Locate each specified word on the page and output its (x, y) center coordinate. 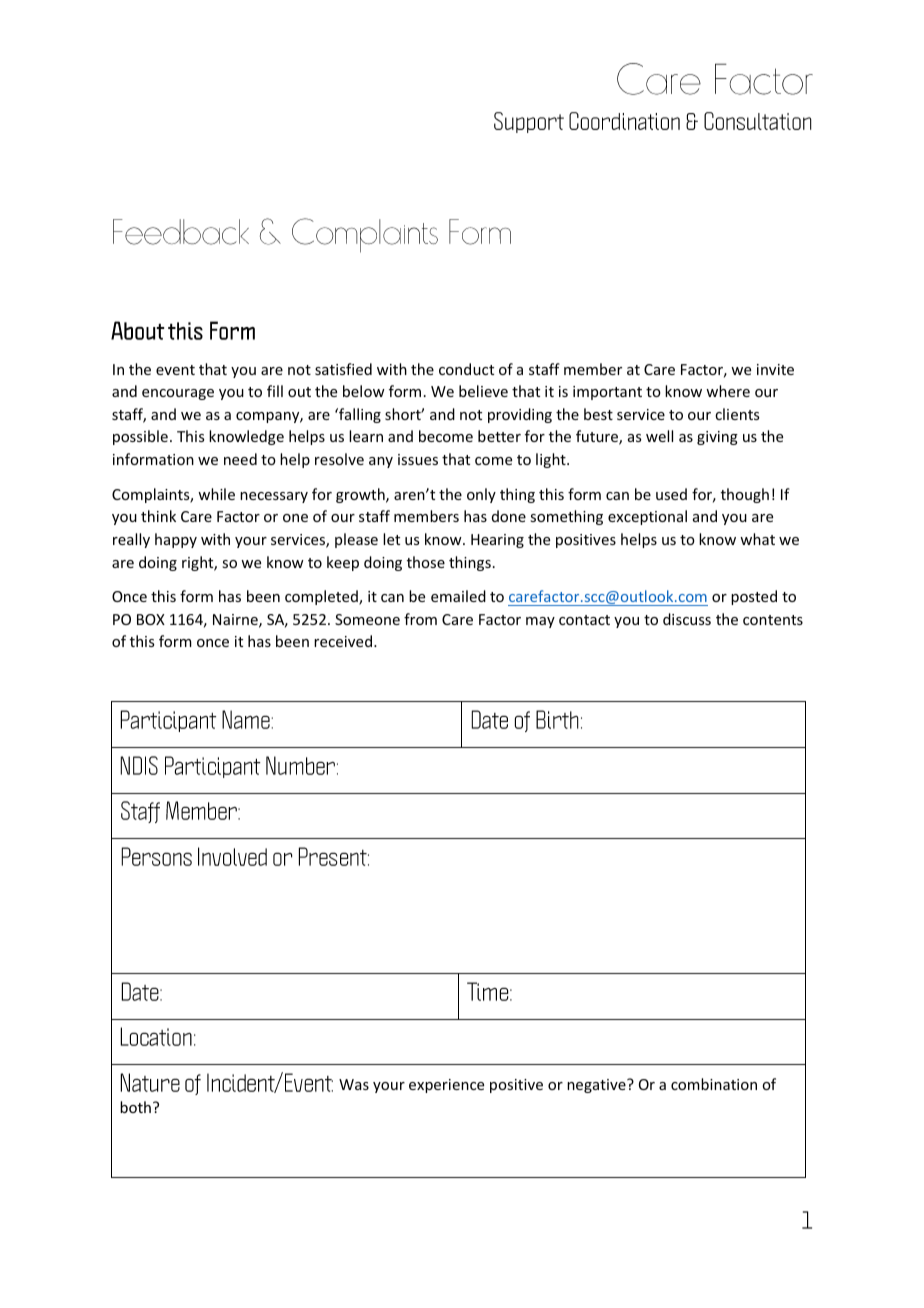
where (728, 391)
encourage (178, 394)
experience (446, 1086)
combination (714, 1084)
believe (483, 391)
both (135, 1107)
